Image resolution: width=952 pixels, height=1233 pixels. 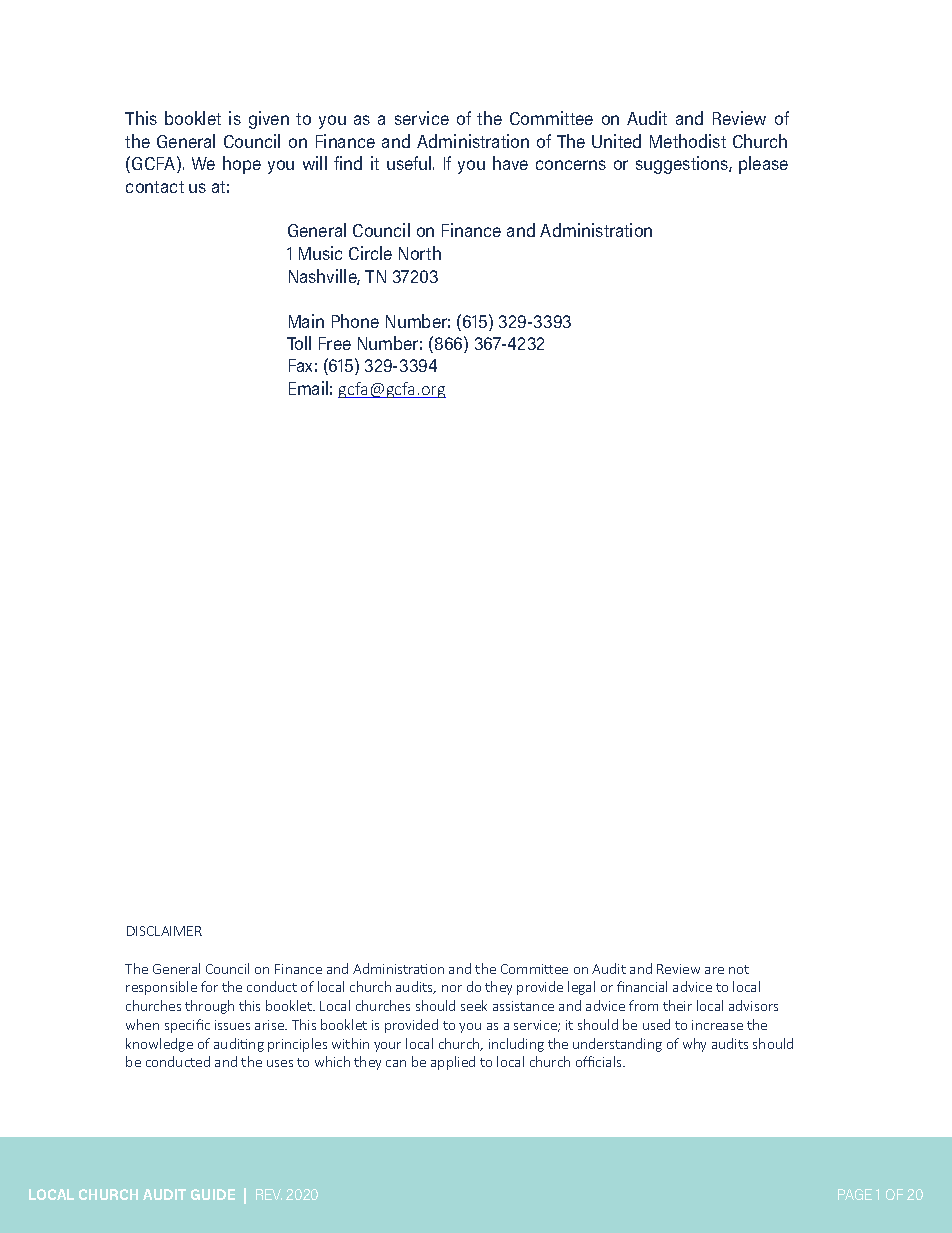 I want to click on have, so click(x=510, y=163).
